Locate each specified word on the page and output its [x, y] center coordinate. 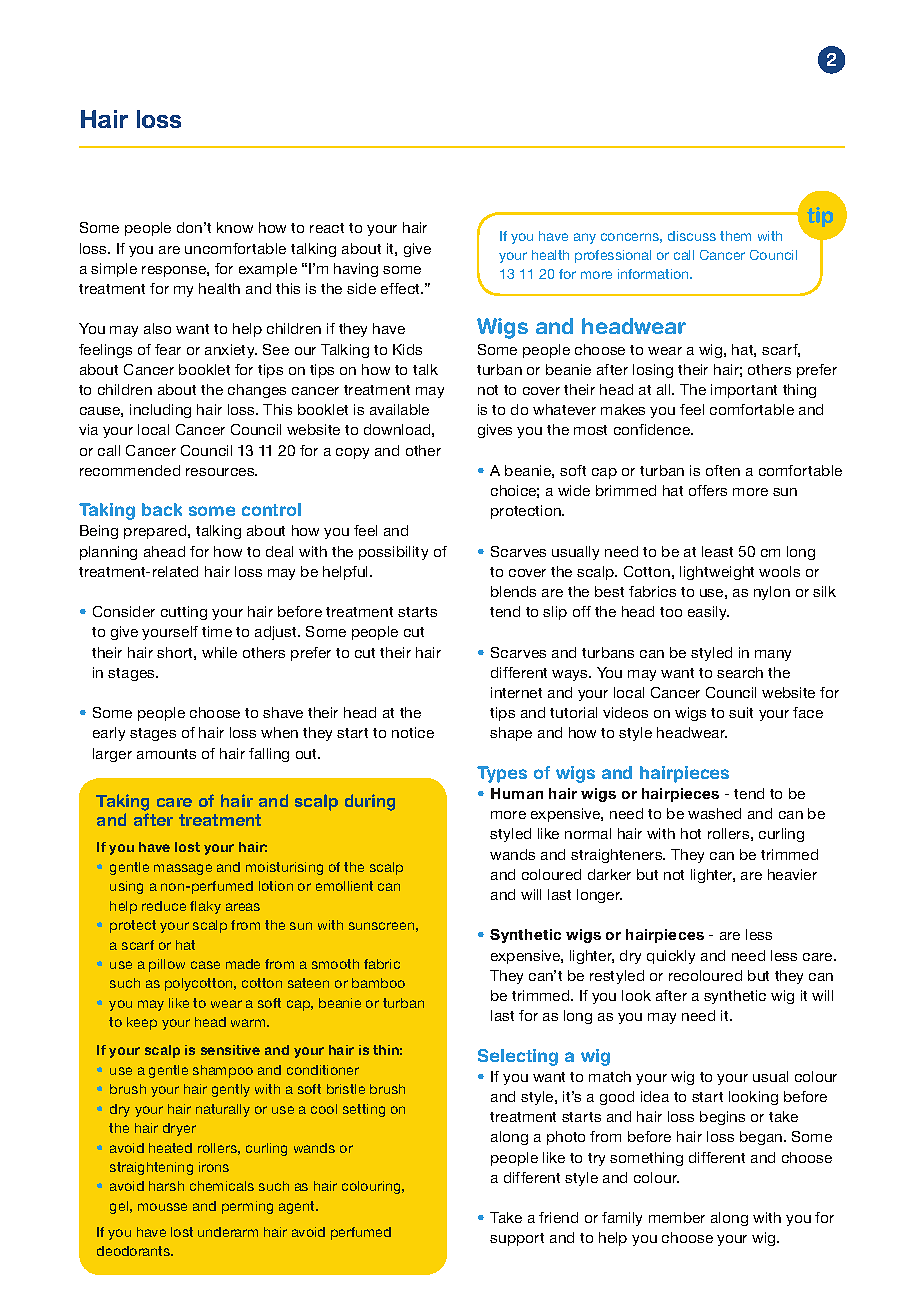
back [162, 509]
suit [741, 712]
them [735, 236]
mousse [162, 1207]
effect [402, 288]
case [205, 965]
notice [413, 732]
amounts [166, 754]
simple [114, 270]
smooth [335, 964]
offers [708, 490]
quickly [671, 957]
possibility [393, 553]
